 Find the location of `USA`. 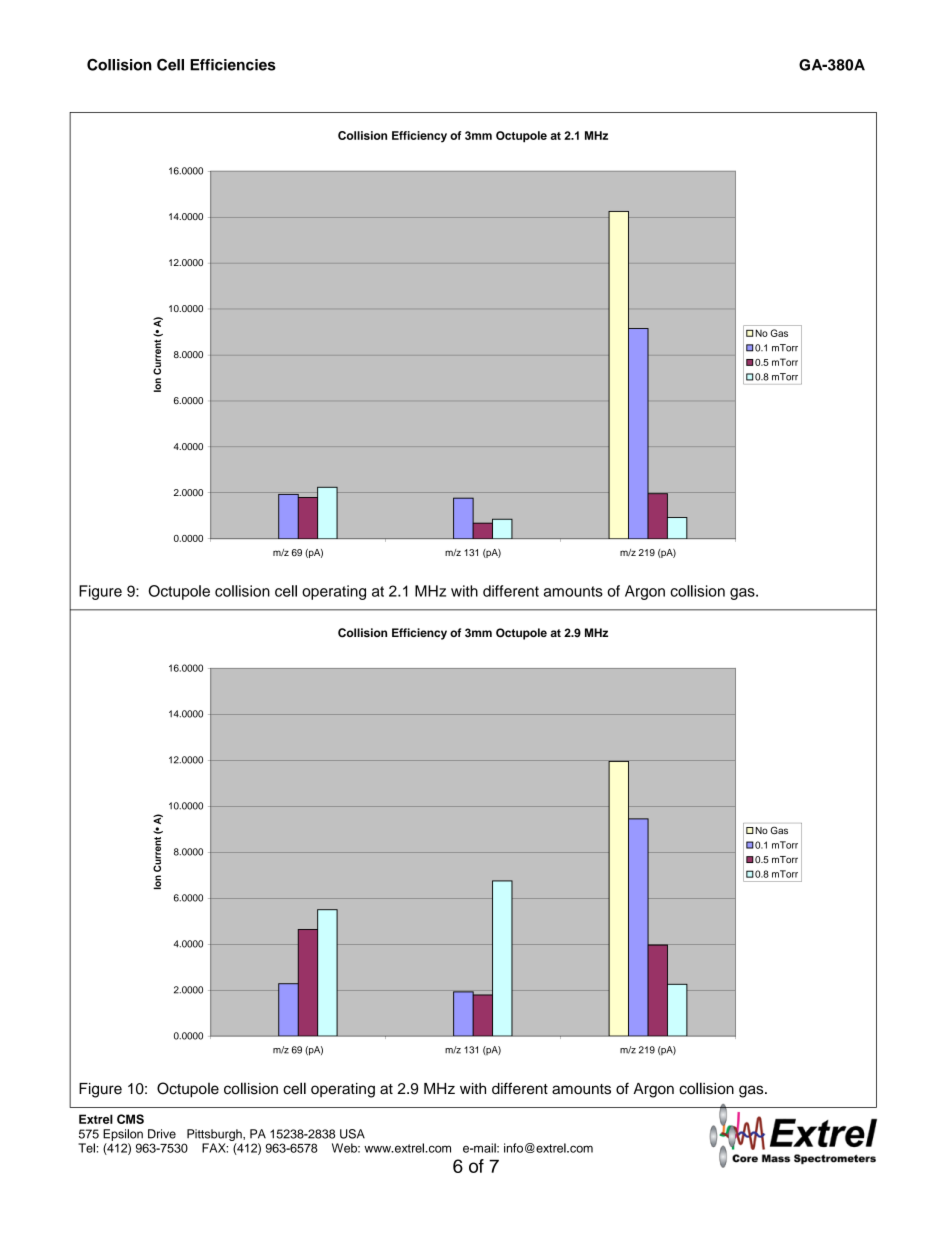

USA is located at coordinates (352, 1134).
